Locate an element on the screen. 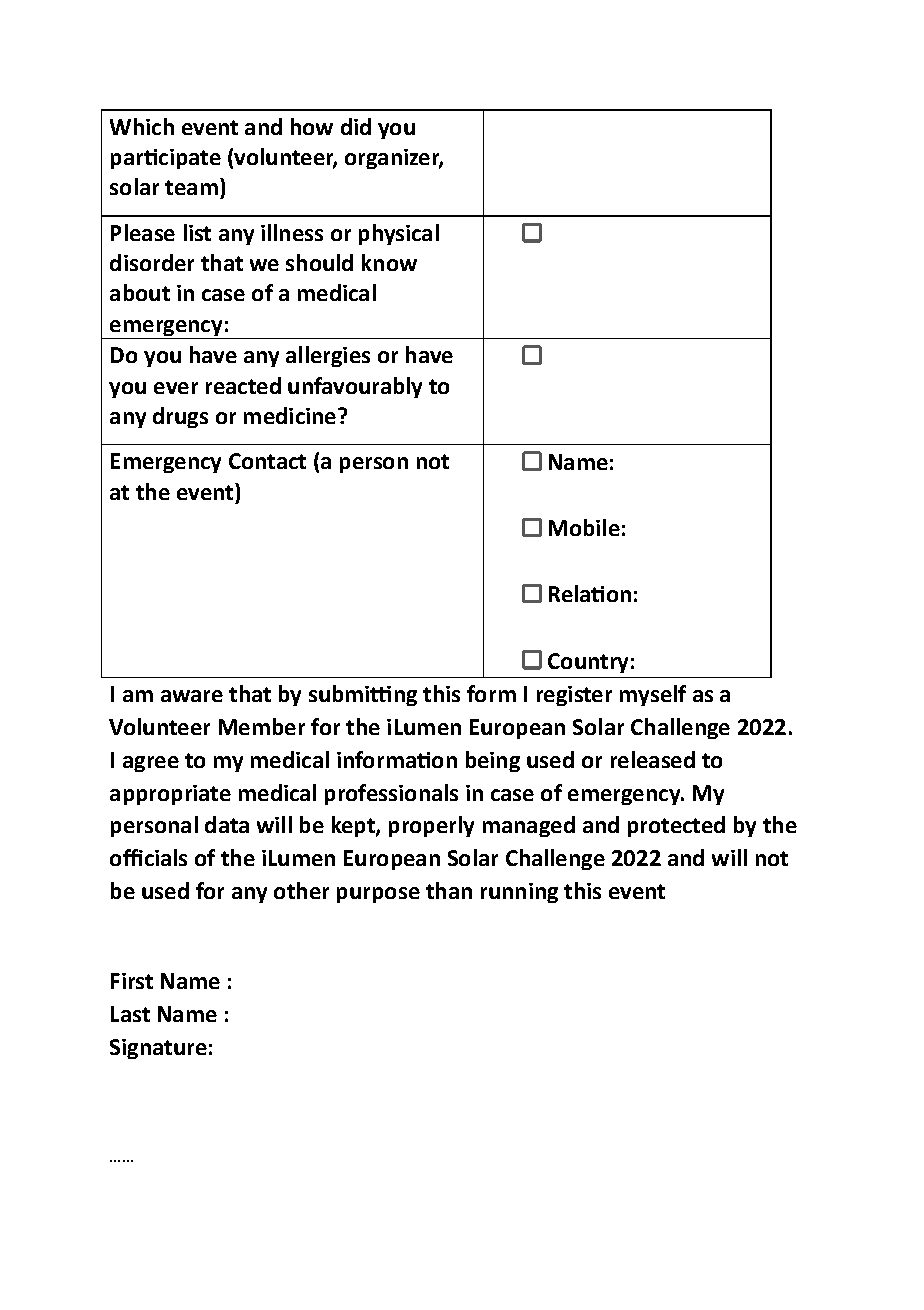  allergies is located at coordinates (328, 356).
